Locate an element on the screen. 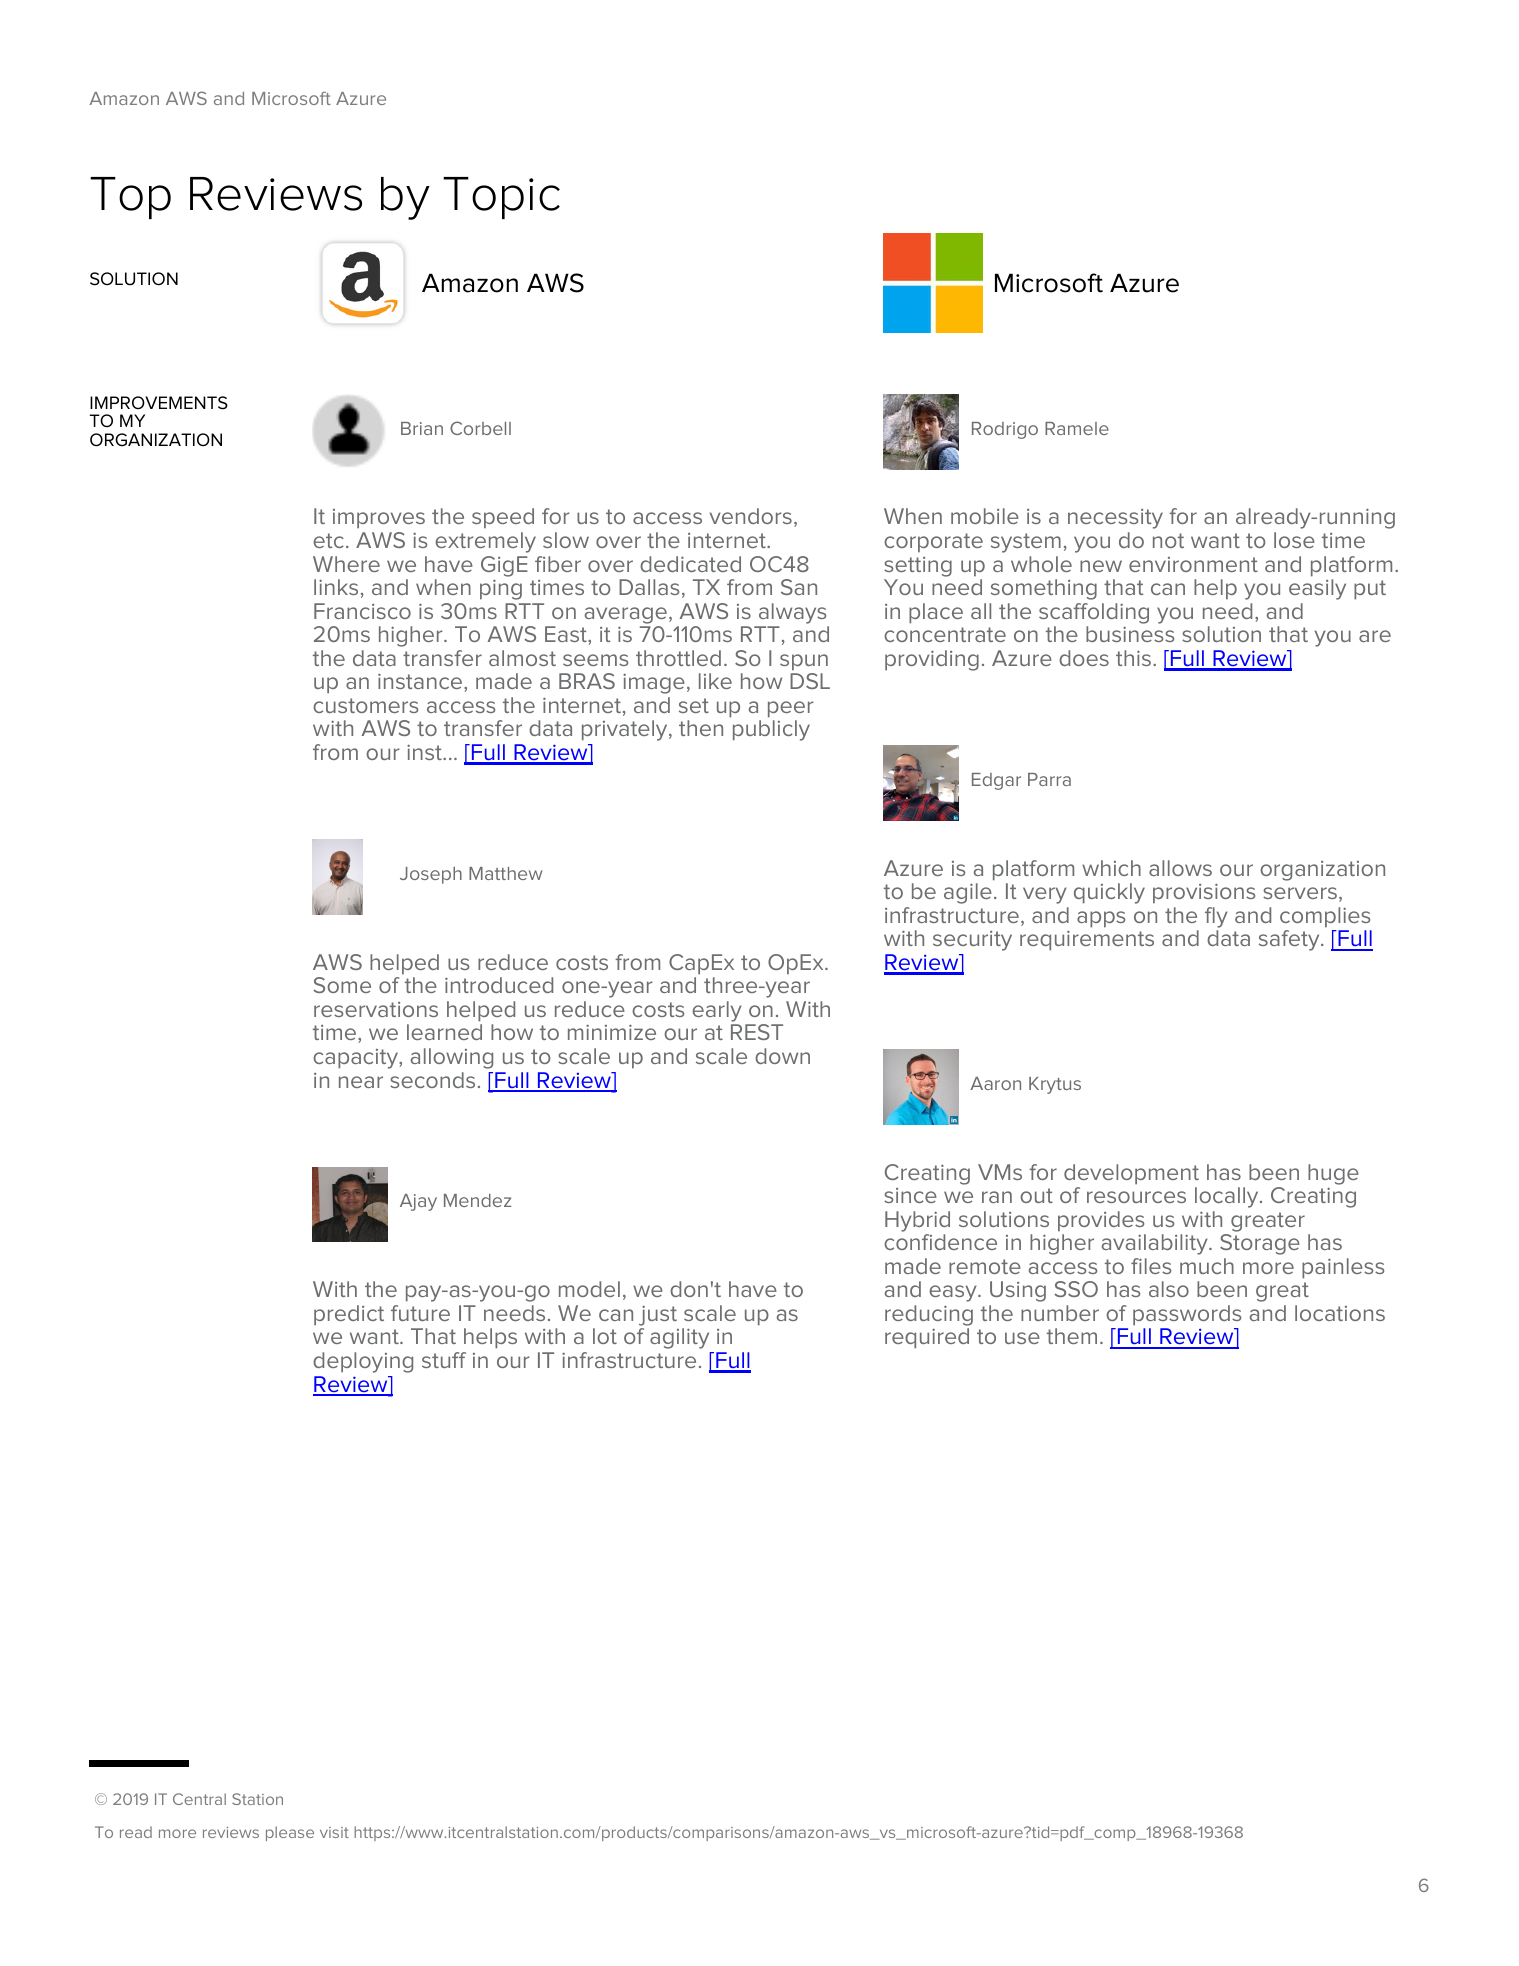 This screenshot has height=1966, width=1519. safety is located at coordinates (1290, 940).
